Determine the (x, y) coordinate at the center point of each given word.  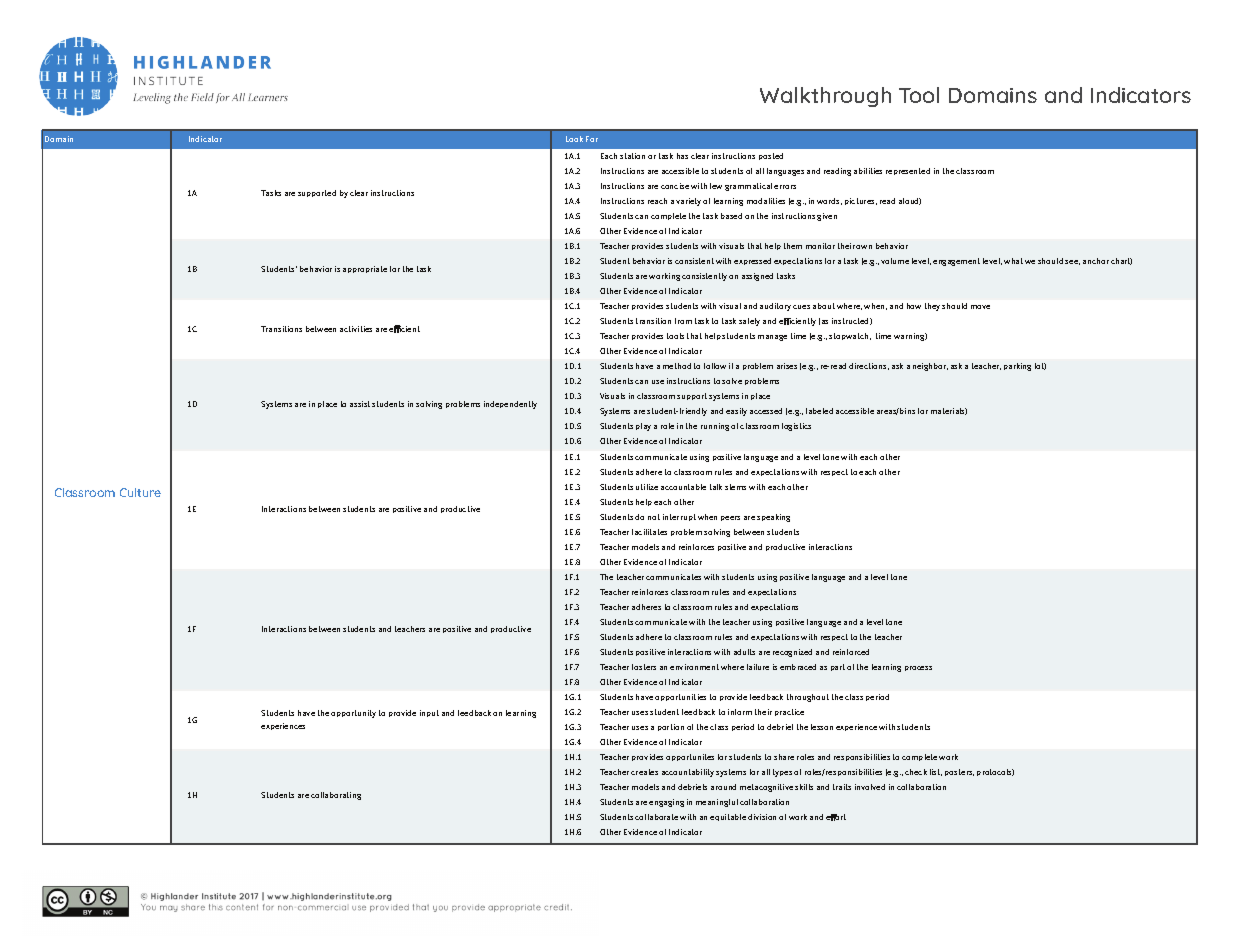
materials (949, 411)
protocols (995, 772)
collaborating (336, 796)
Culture (140, 492)
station (632, 156)
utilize (647, 487)
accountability (688, 773)
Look (574, 139)
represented (908, 171)
